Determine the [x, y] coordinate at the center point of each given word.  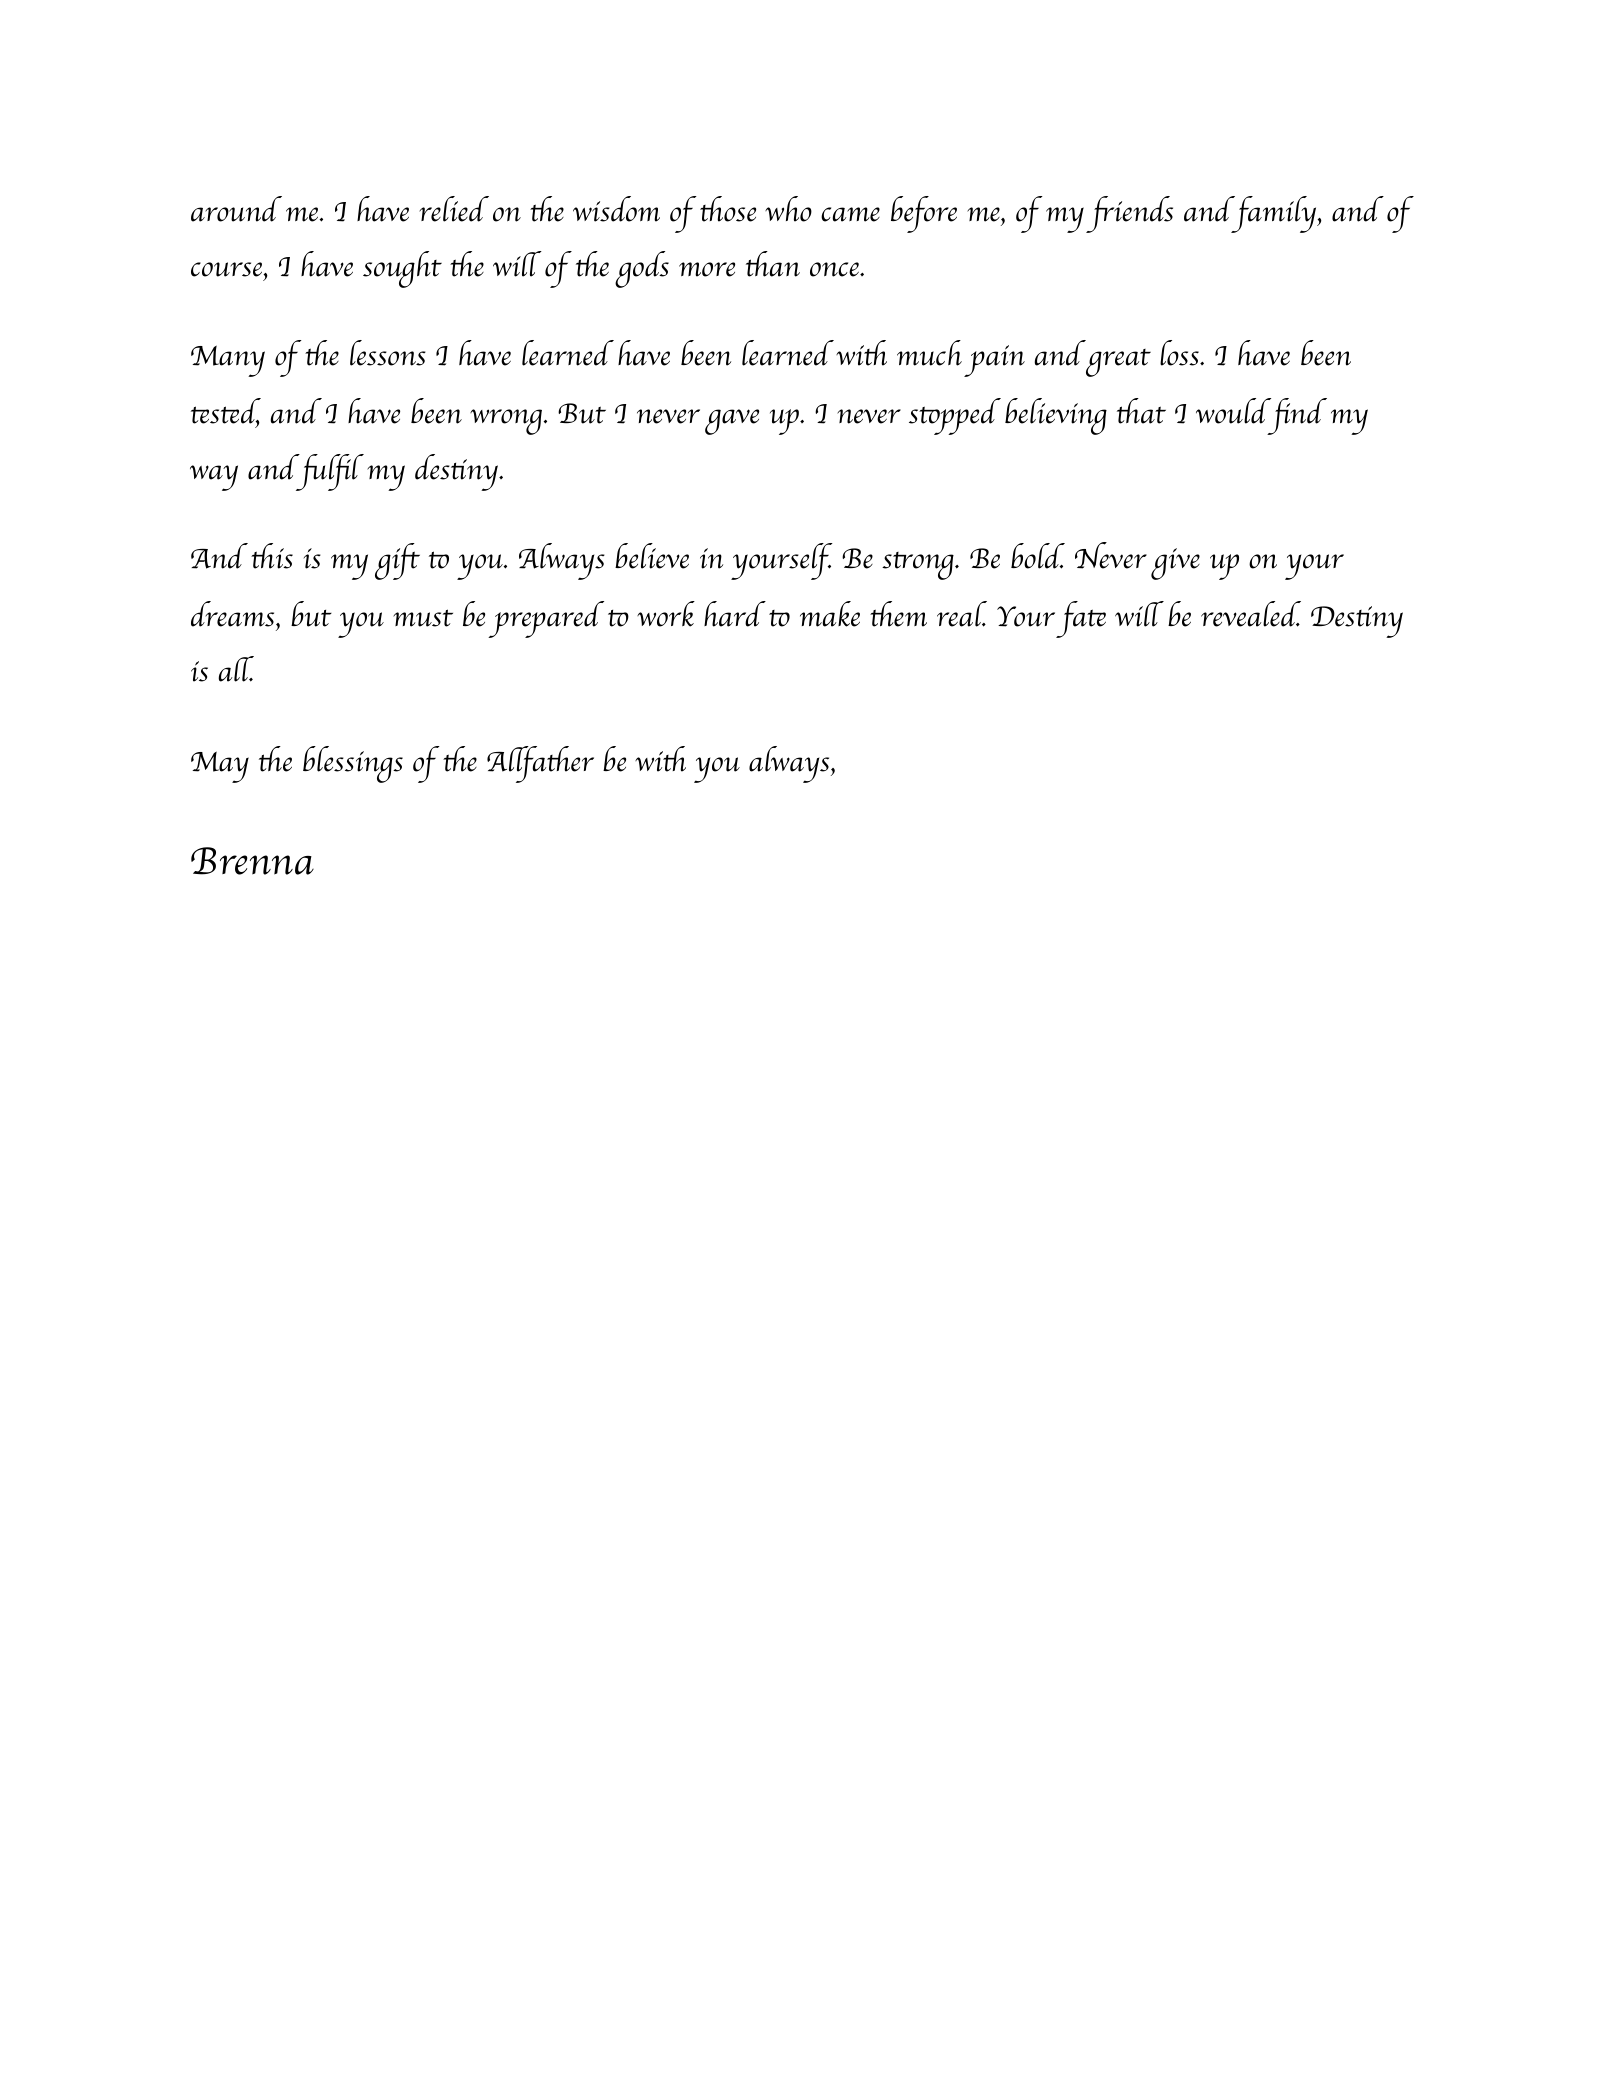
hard [735, 614]
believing [1056, 416]
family [1274, 214]
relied [454, 209]
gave [732, 422]
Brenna [252, 861]
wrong [507, 422]
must [423, 618]
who [788, 209]
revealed [1251, 614]
